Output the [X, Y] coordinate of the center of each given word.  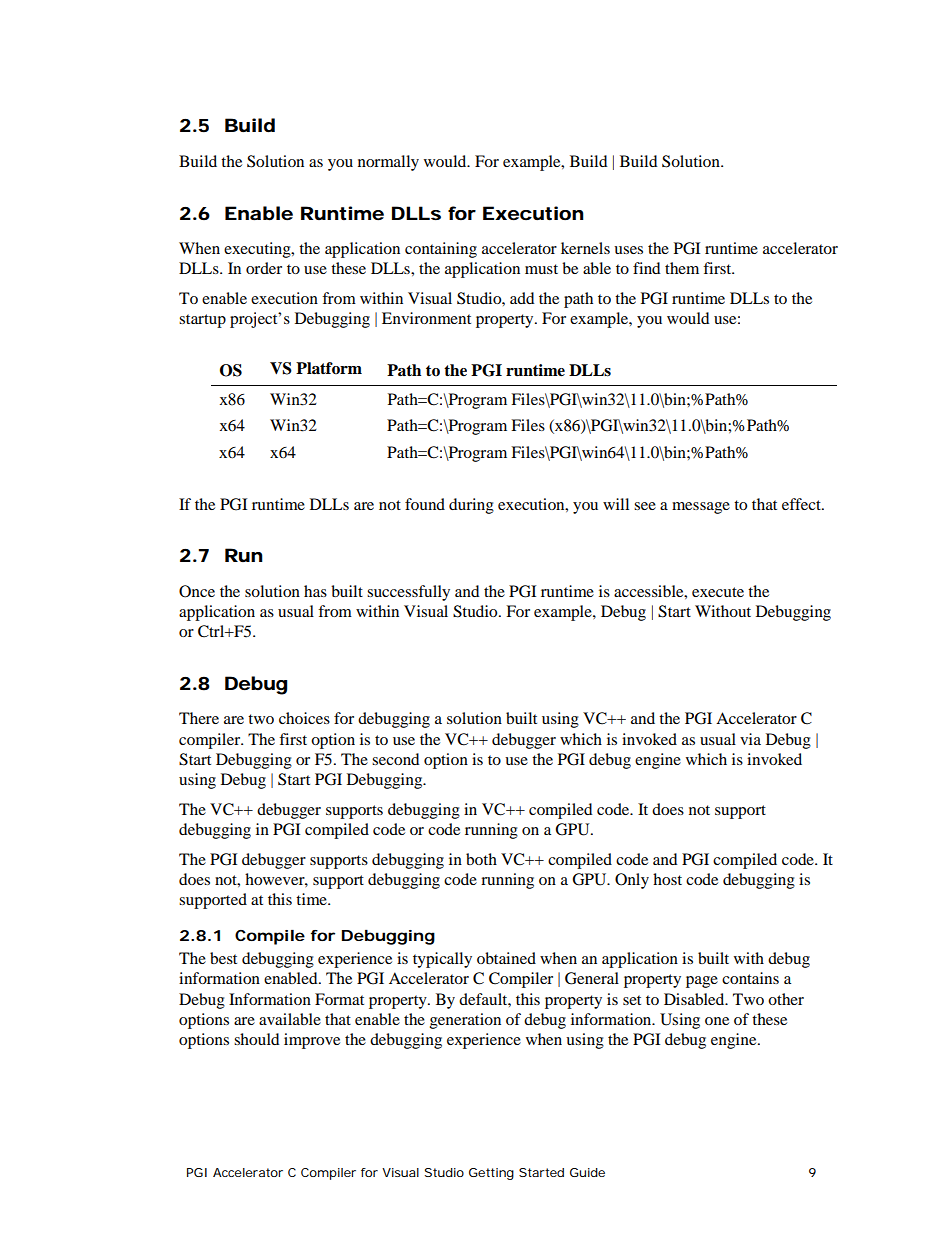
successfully [408, 593]
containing [441, 250]
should [257, 1039]
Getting [491, 1174]
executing [258, 250]
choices [304, 718]
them [682, 268]
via [750, 739]
